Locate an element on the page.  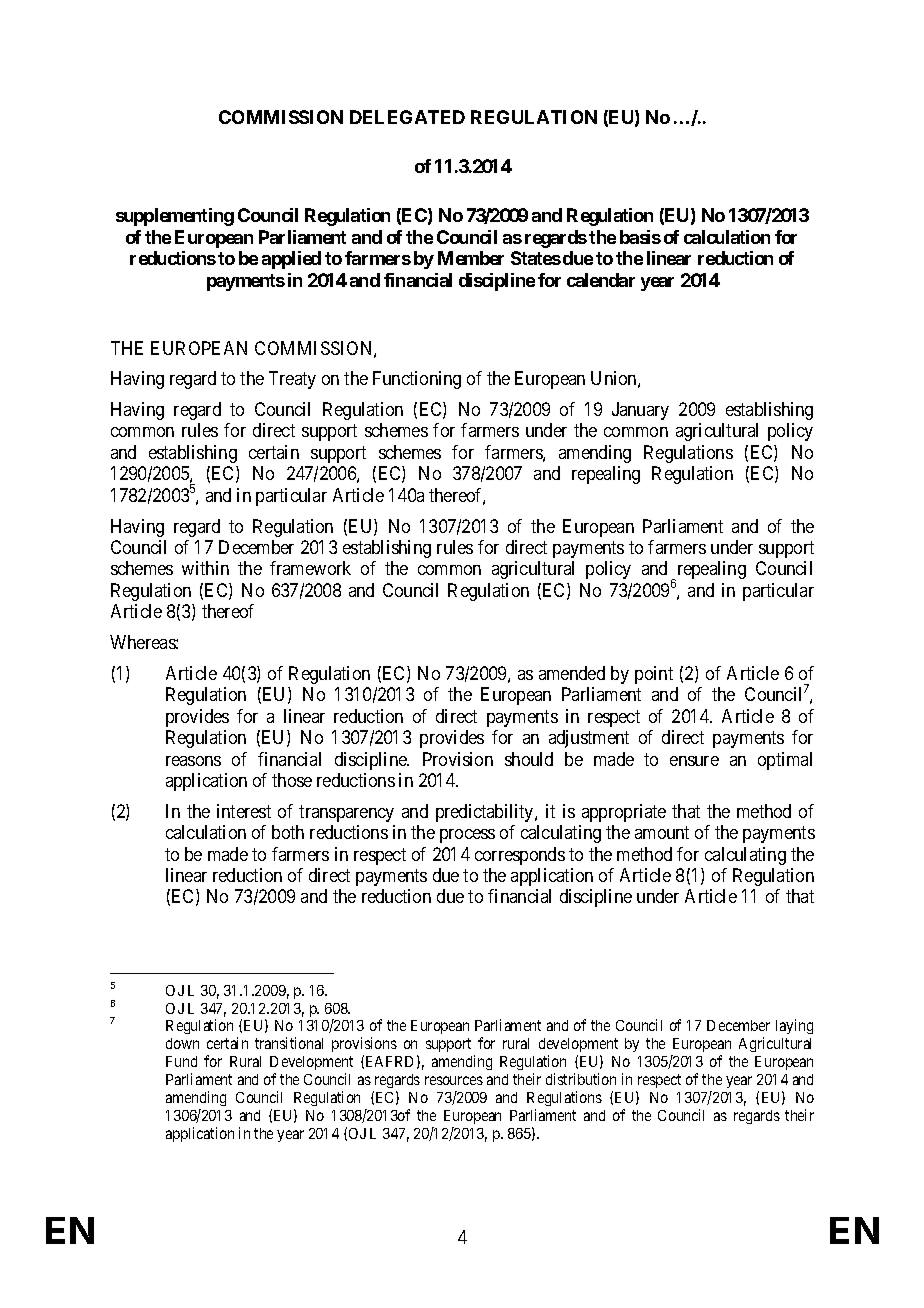
Treaty is located at coordinates (292, 380).
